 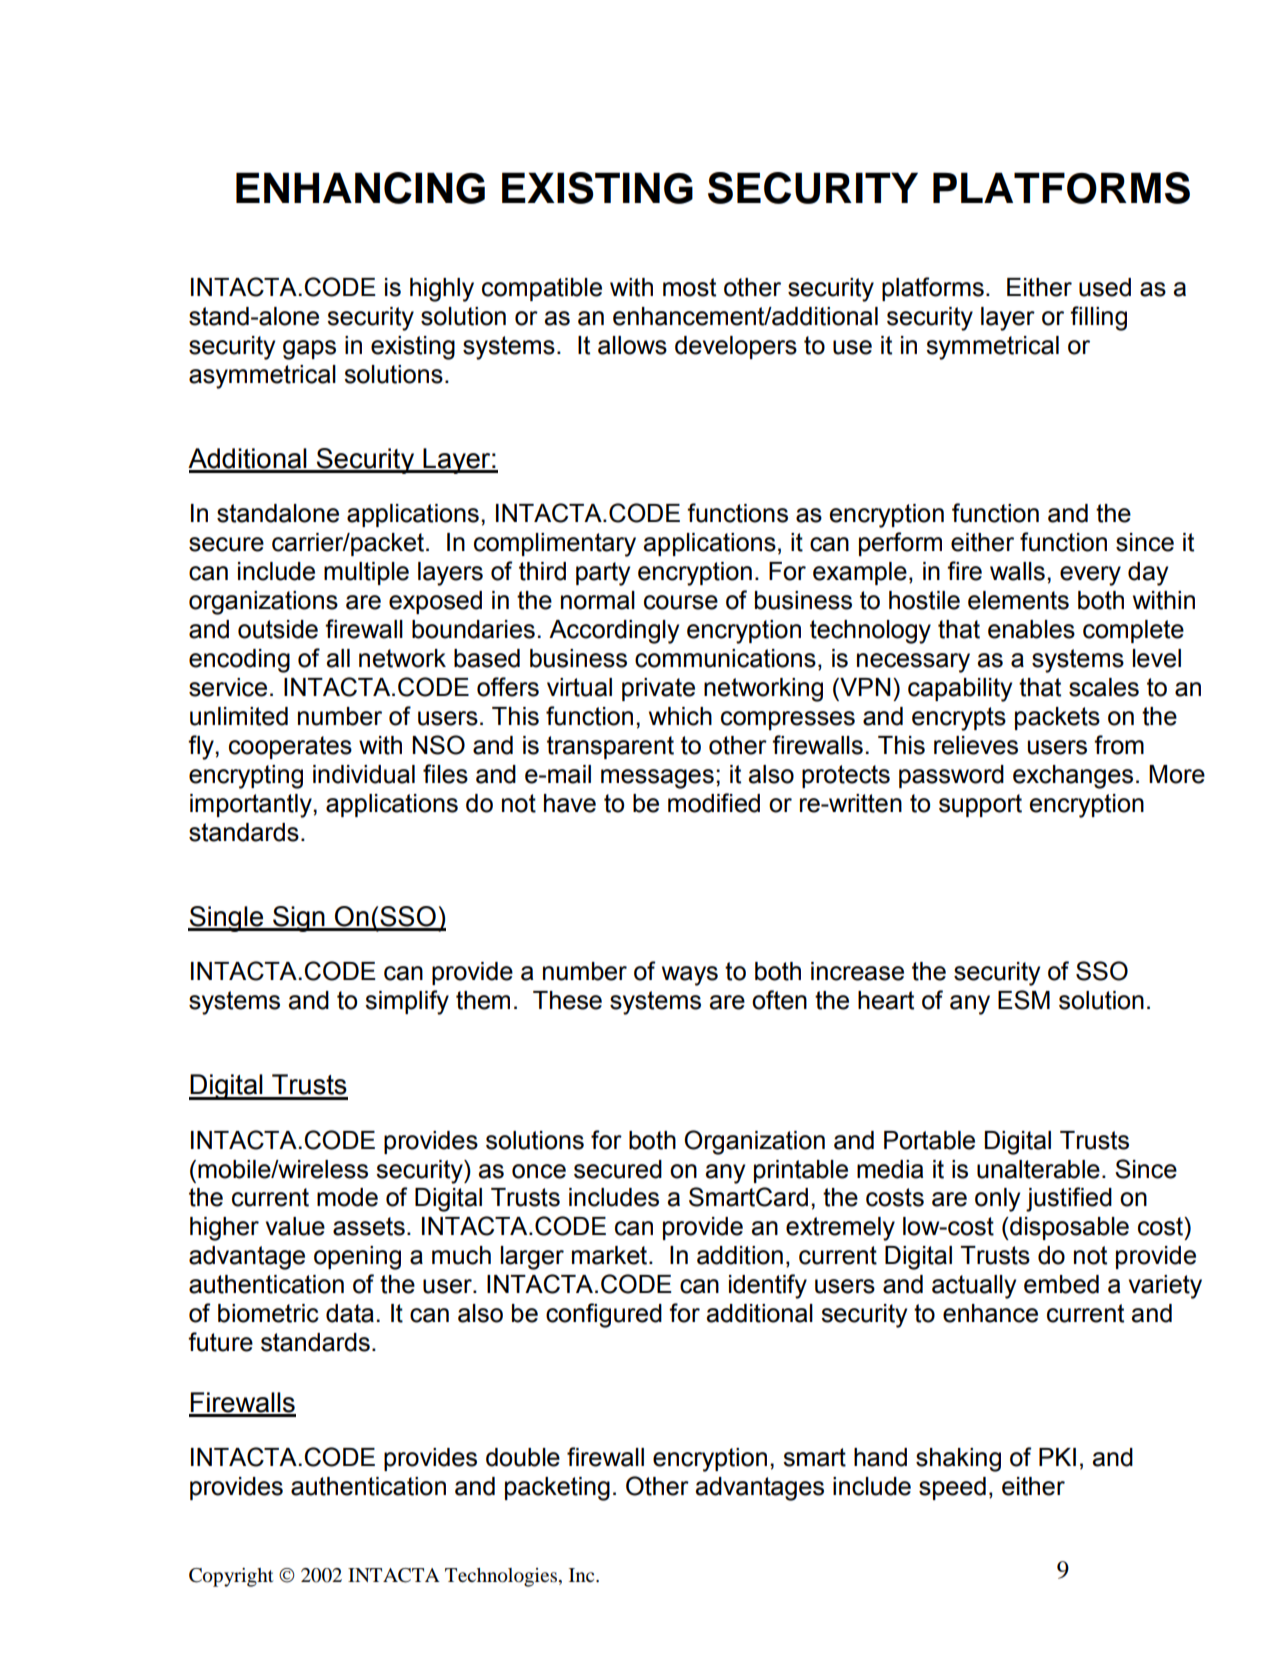 What do you see at coordinates (714, 803) in the screenshot?
I see `modified` at bounding box center [714, 803].
